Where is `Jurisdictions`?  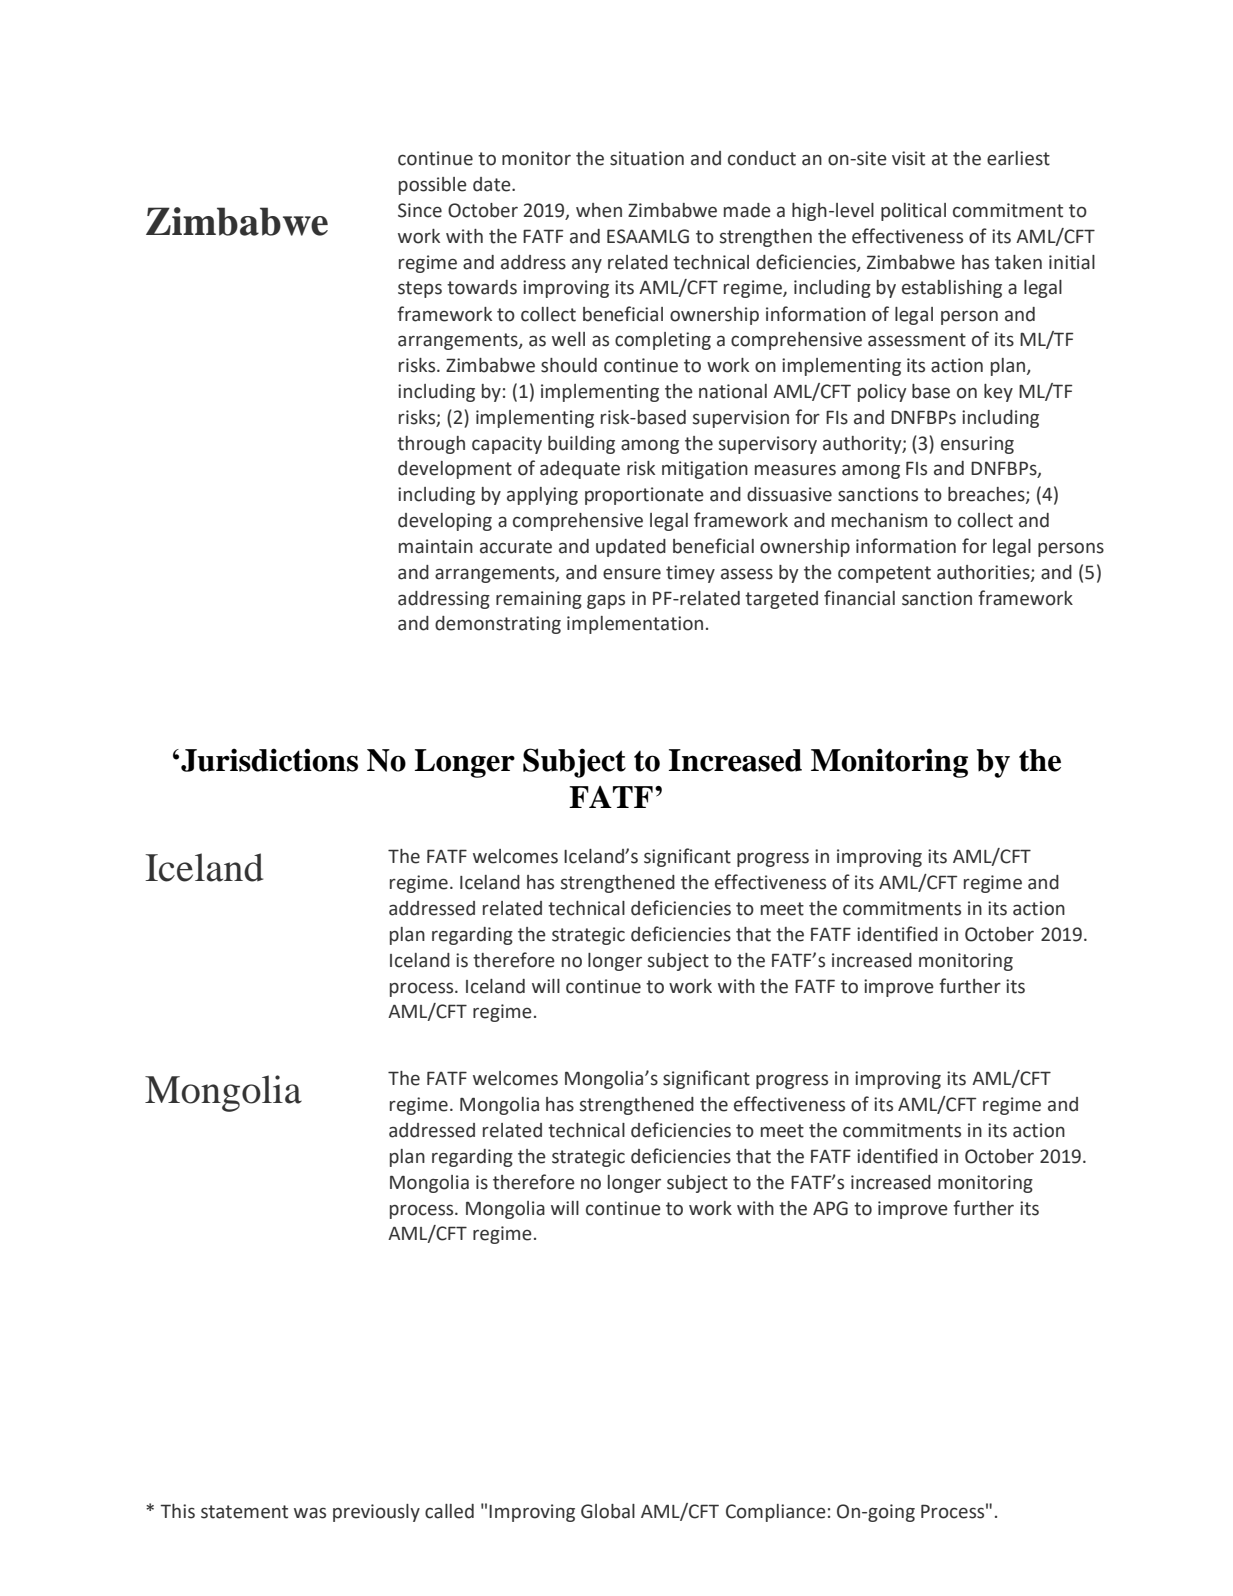 Jurisdictions is located at coordinates (269, 760).
